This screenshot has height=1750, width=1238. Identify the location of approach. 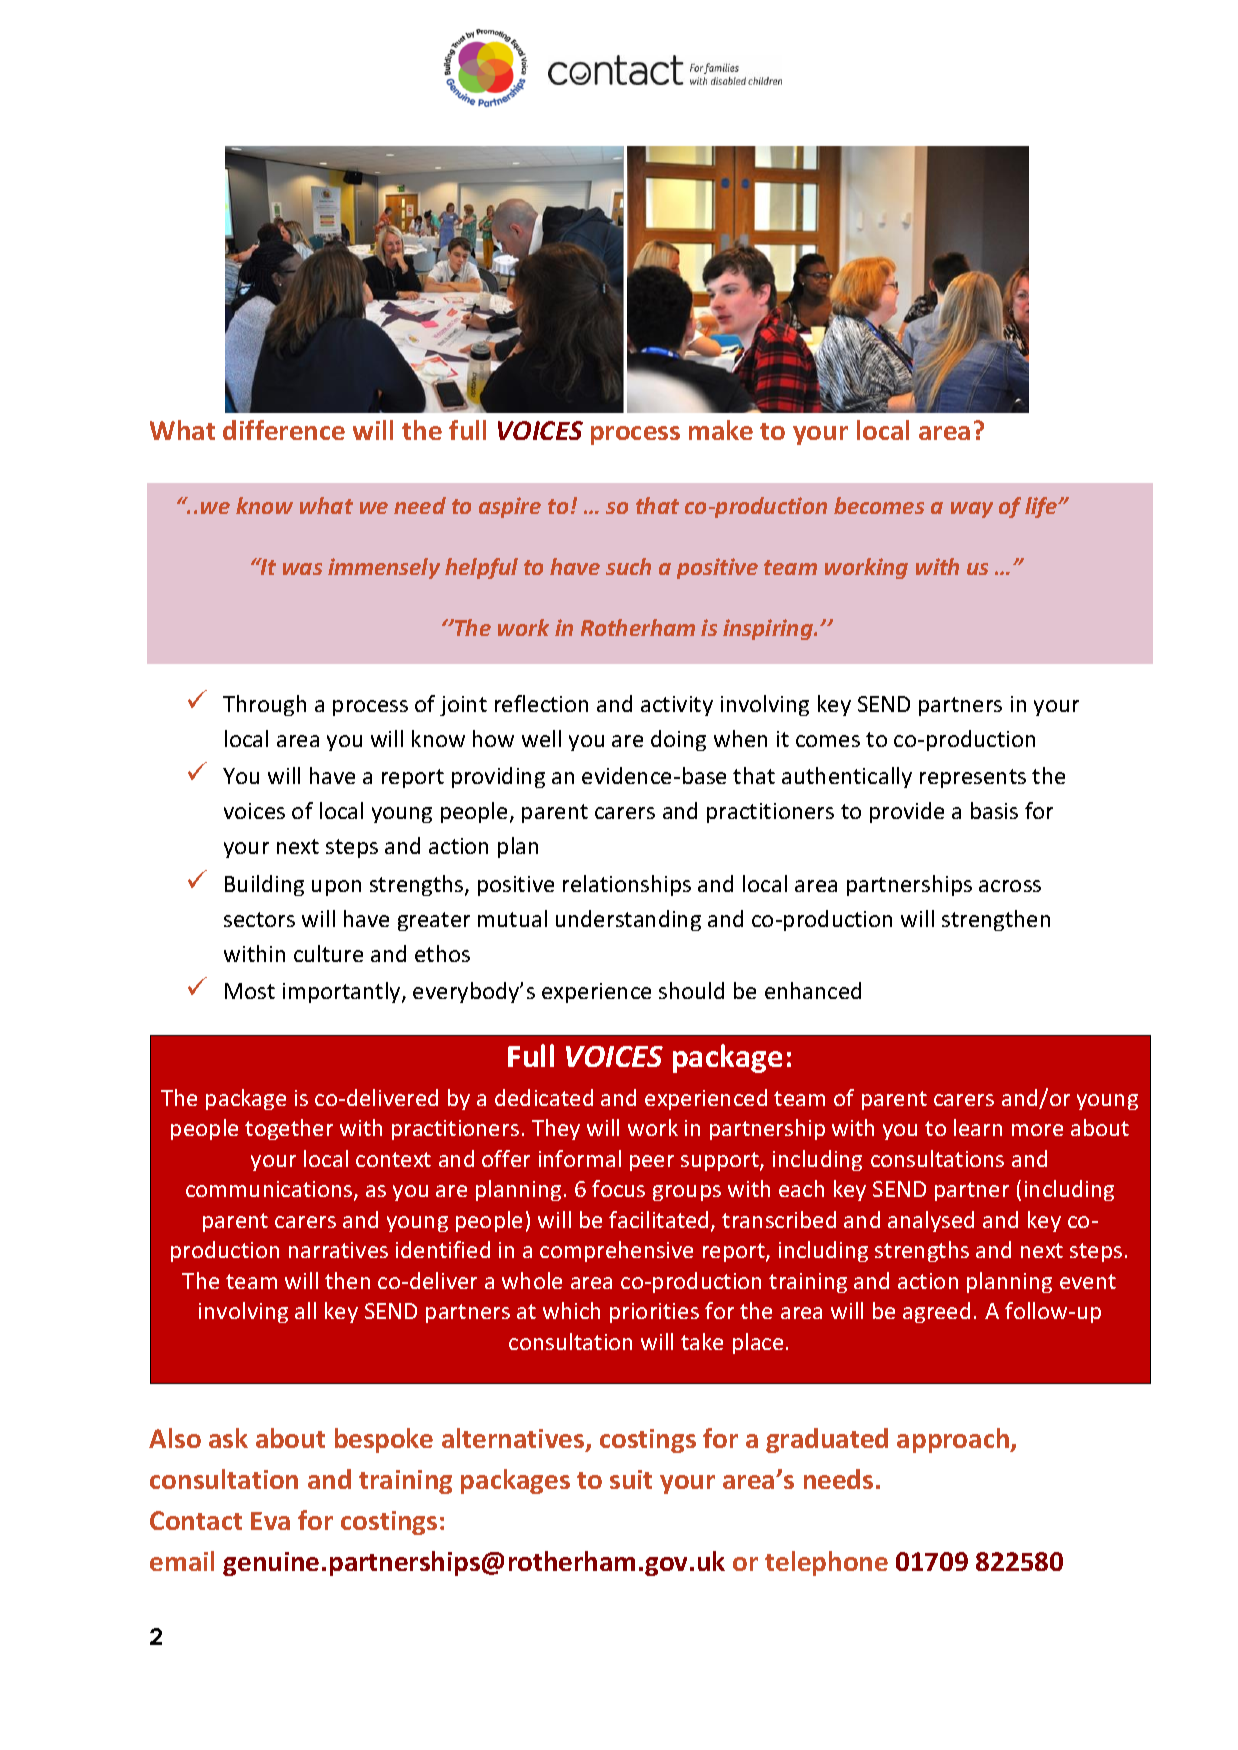
(954, 1440).
